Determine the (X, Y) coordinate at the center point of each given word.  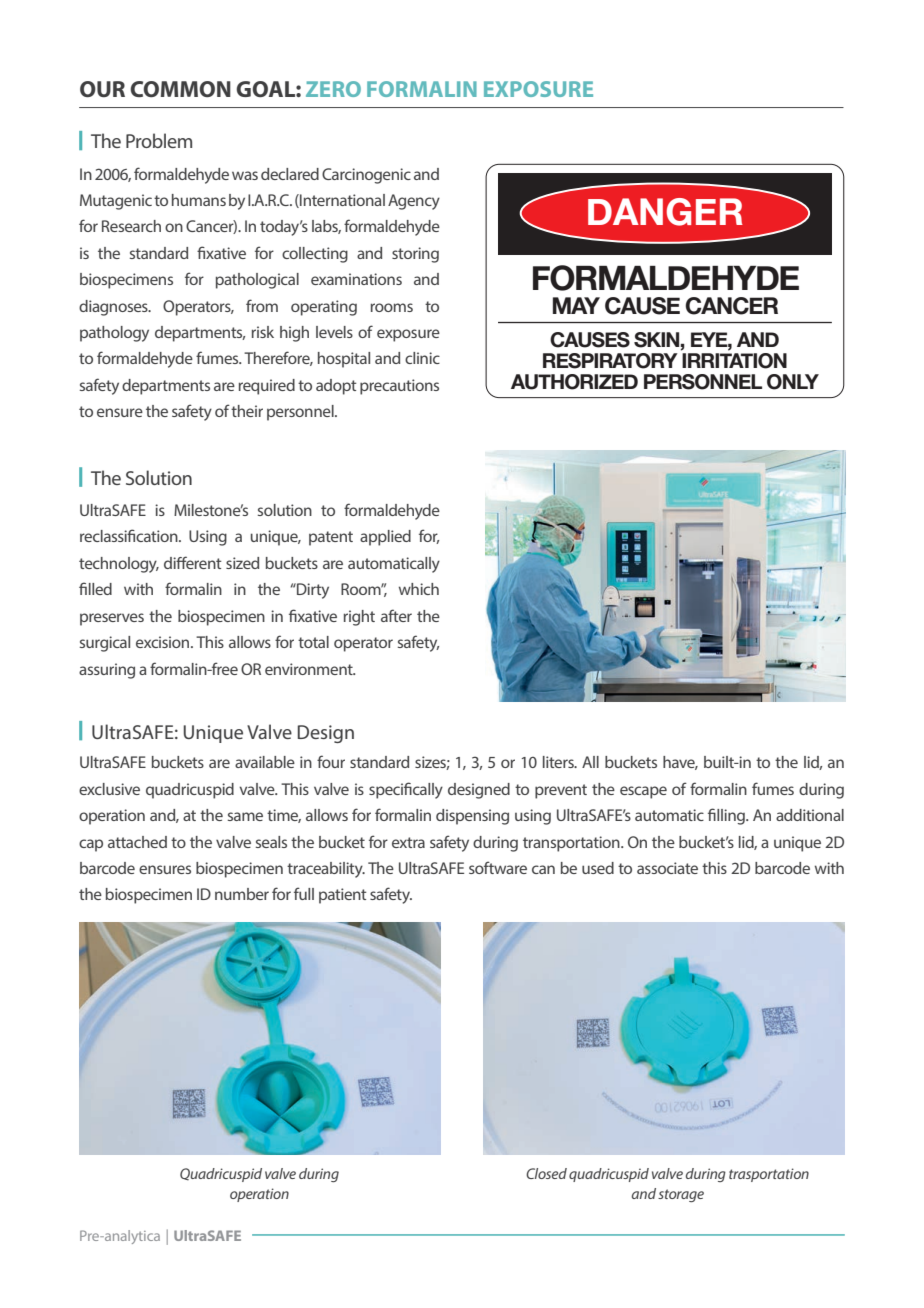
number (242, 894)
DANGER (665, 212)
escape (643, 792)
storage (681, 1195)
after (396, 615)
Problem (159, 140)
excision (164, 642)
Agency (414, 202)
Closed (546, 1173)
